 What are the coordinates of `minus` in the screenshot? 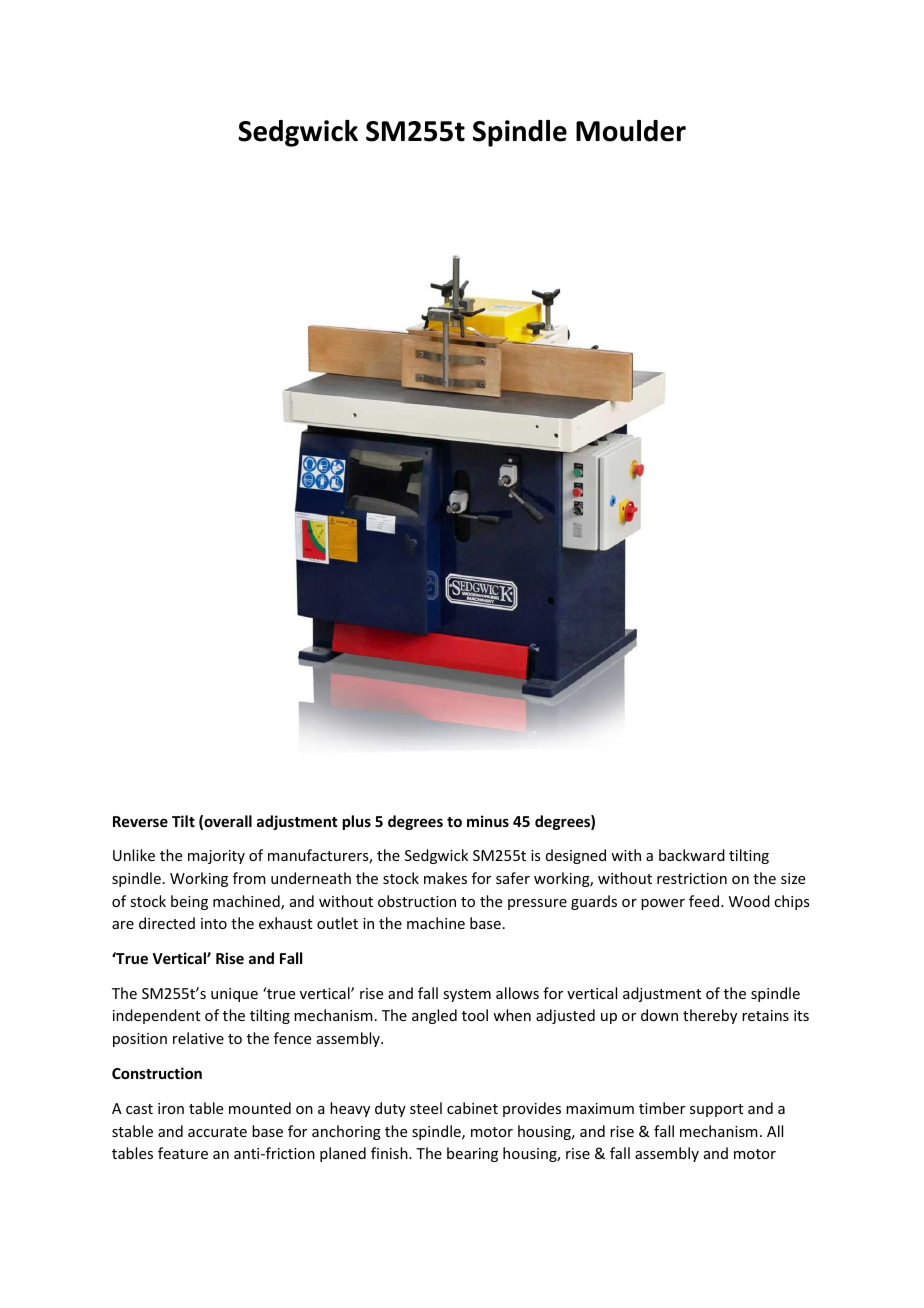 It's located at (488, 821).
